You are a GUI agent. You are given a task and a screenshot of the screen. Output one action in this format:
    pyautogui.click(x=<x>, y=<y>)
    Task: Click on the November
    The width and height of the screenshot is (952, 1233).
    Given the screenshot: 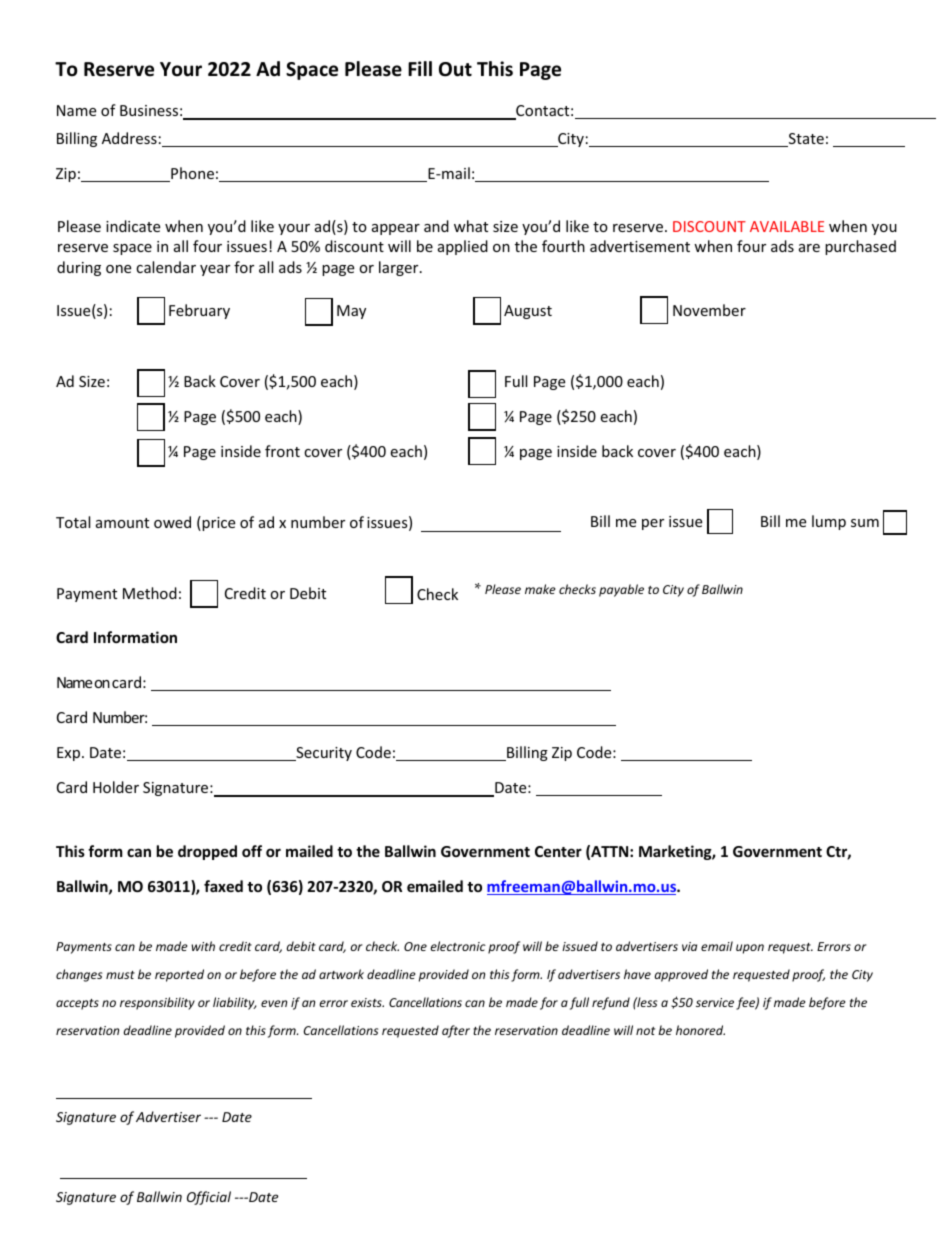 What is the action you would take?
    pyautogui.click(x=709, y=310)
